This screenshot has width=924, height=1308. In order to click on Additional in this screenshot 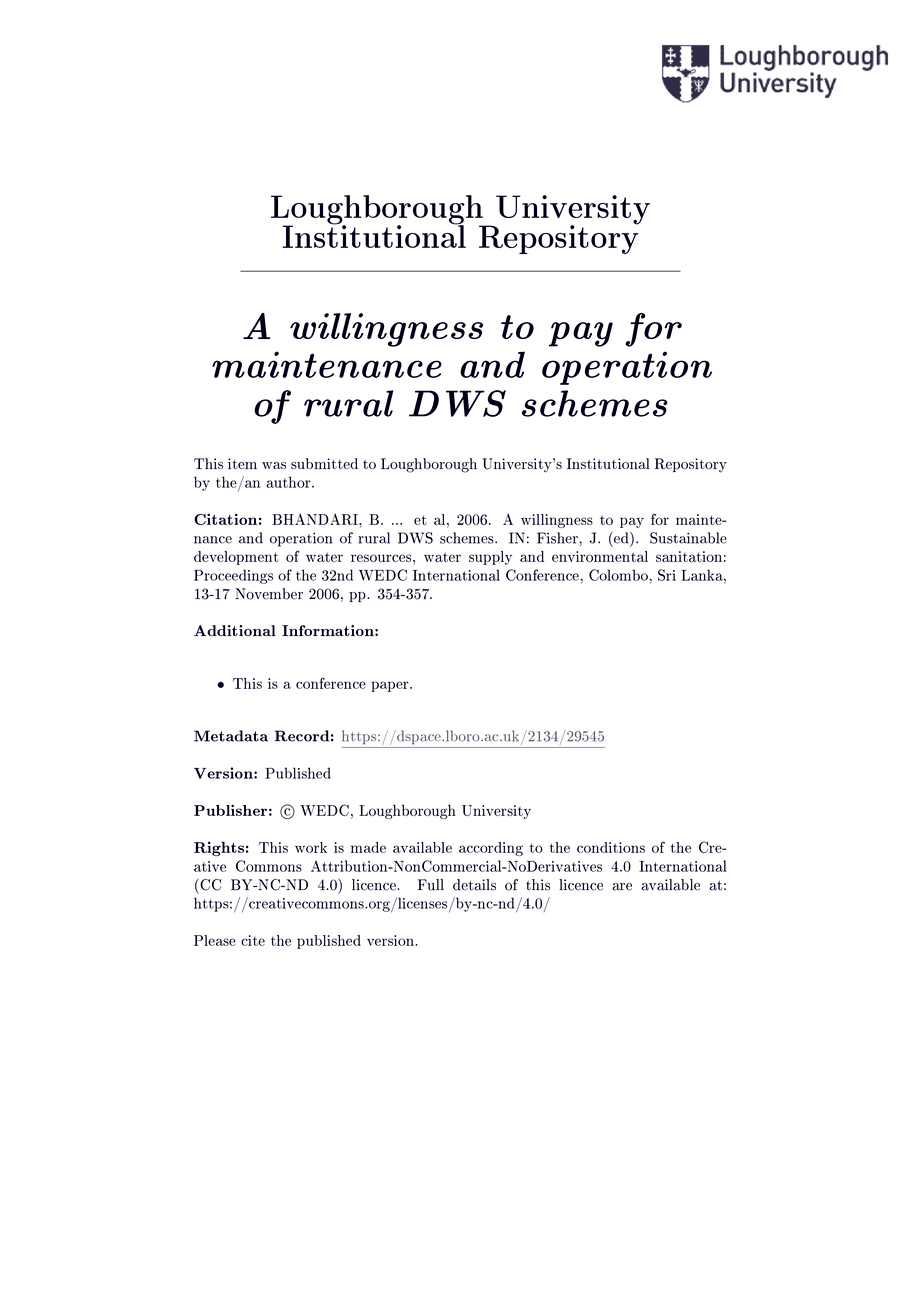, I will do `click(235, 630)`.
